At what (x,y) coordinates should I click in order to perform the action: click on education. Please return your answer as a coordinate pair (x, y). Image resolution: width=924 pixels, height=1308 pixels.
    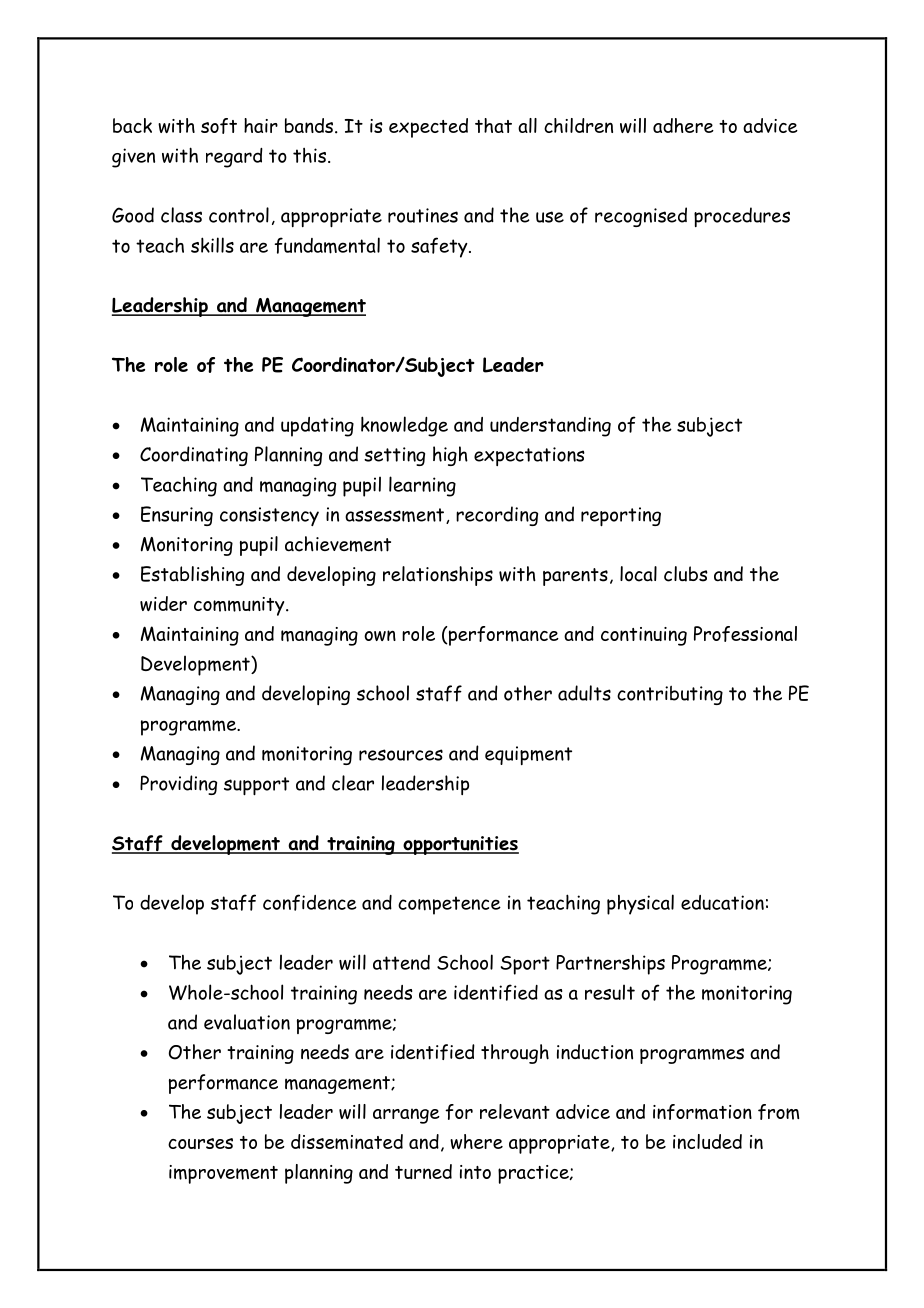
    Looking at the image, I should click on (722, 902).
